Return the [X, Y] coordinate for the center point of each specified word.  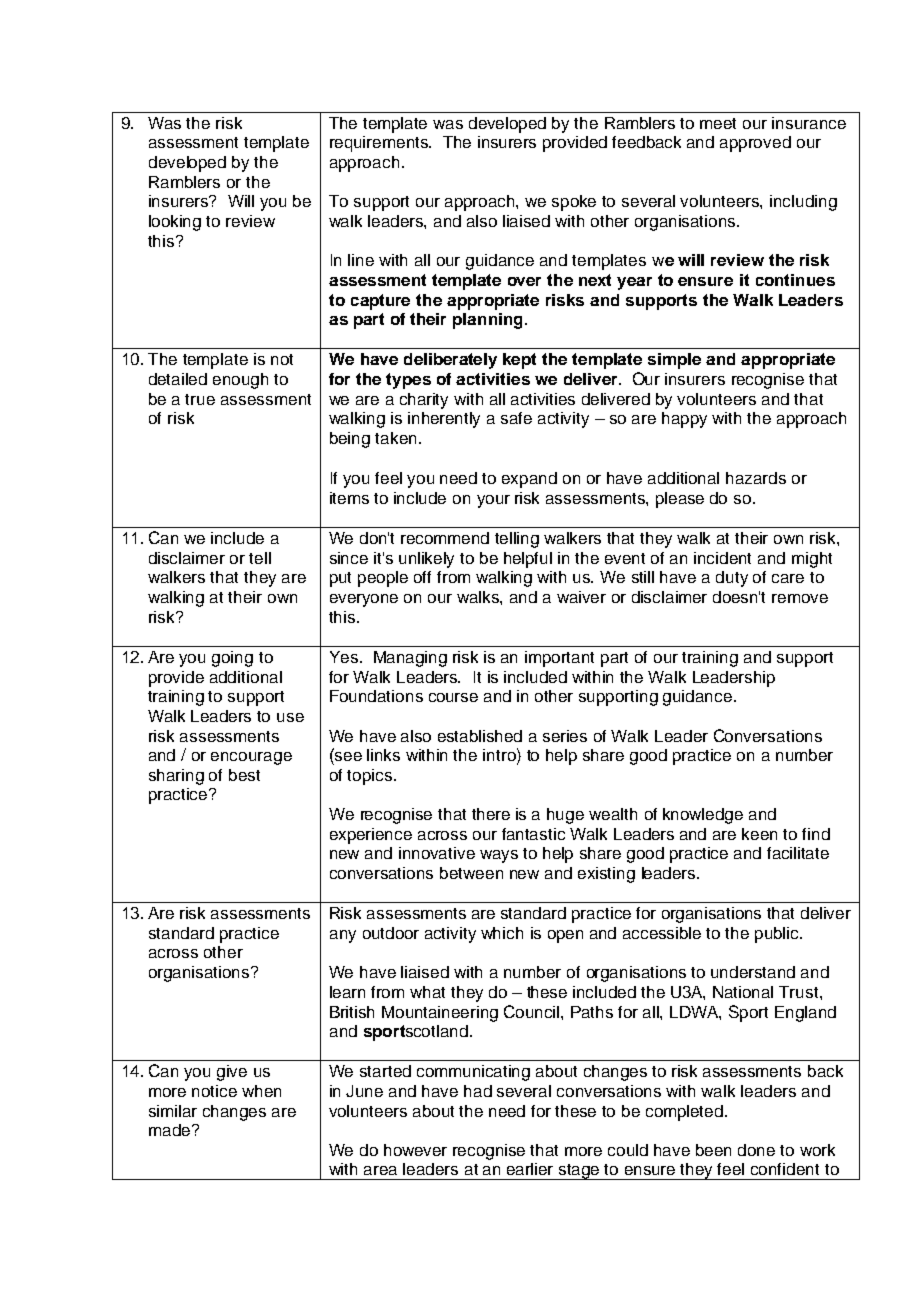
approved [755, 144]
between [471, 873]
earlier [530, 1169]
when [261, 1091]
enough [240, 381]
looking [175, 223]
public [778, 935]
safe [516, 418]
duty [732, 579]
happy [684, 420]
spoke [574, 203]
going [232, 659]
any [343, 936]
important [559, 659]
